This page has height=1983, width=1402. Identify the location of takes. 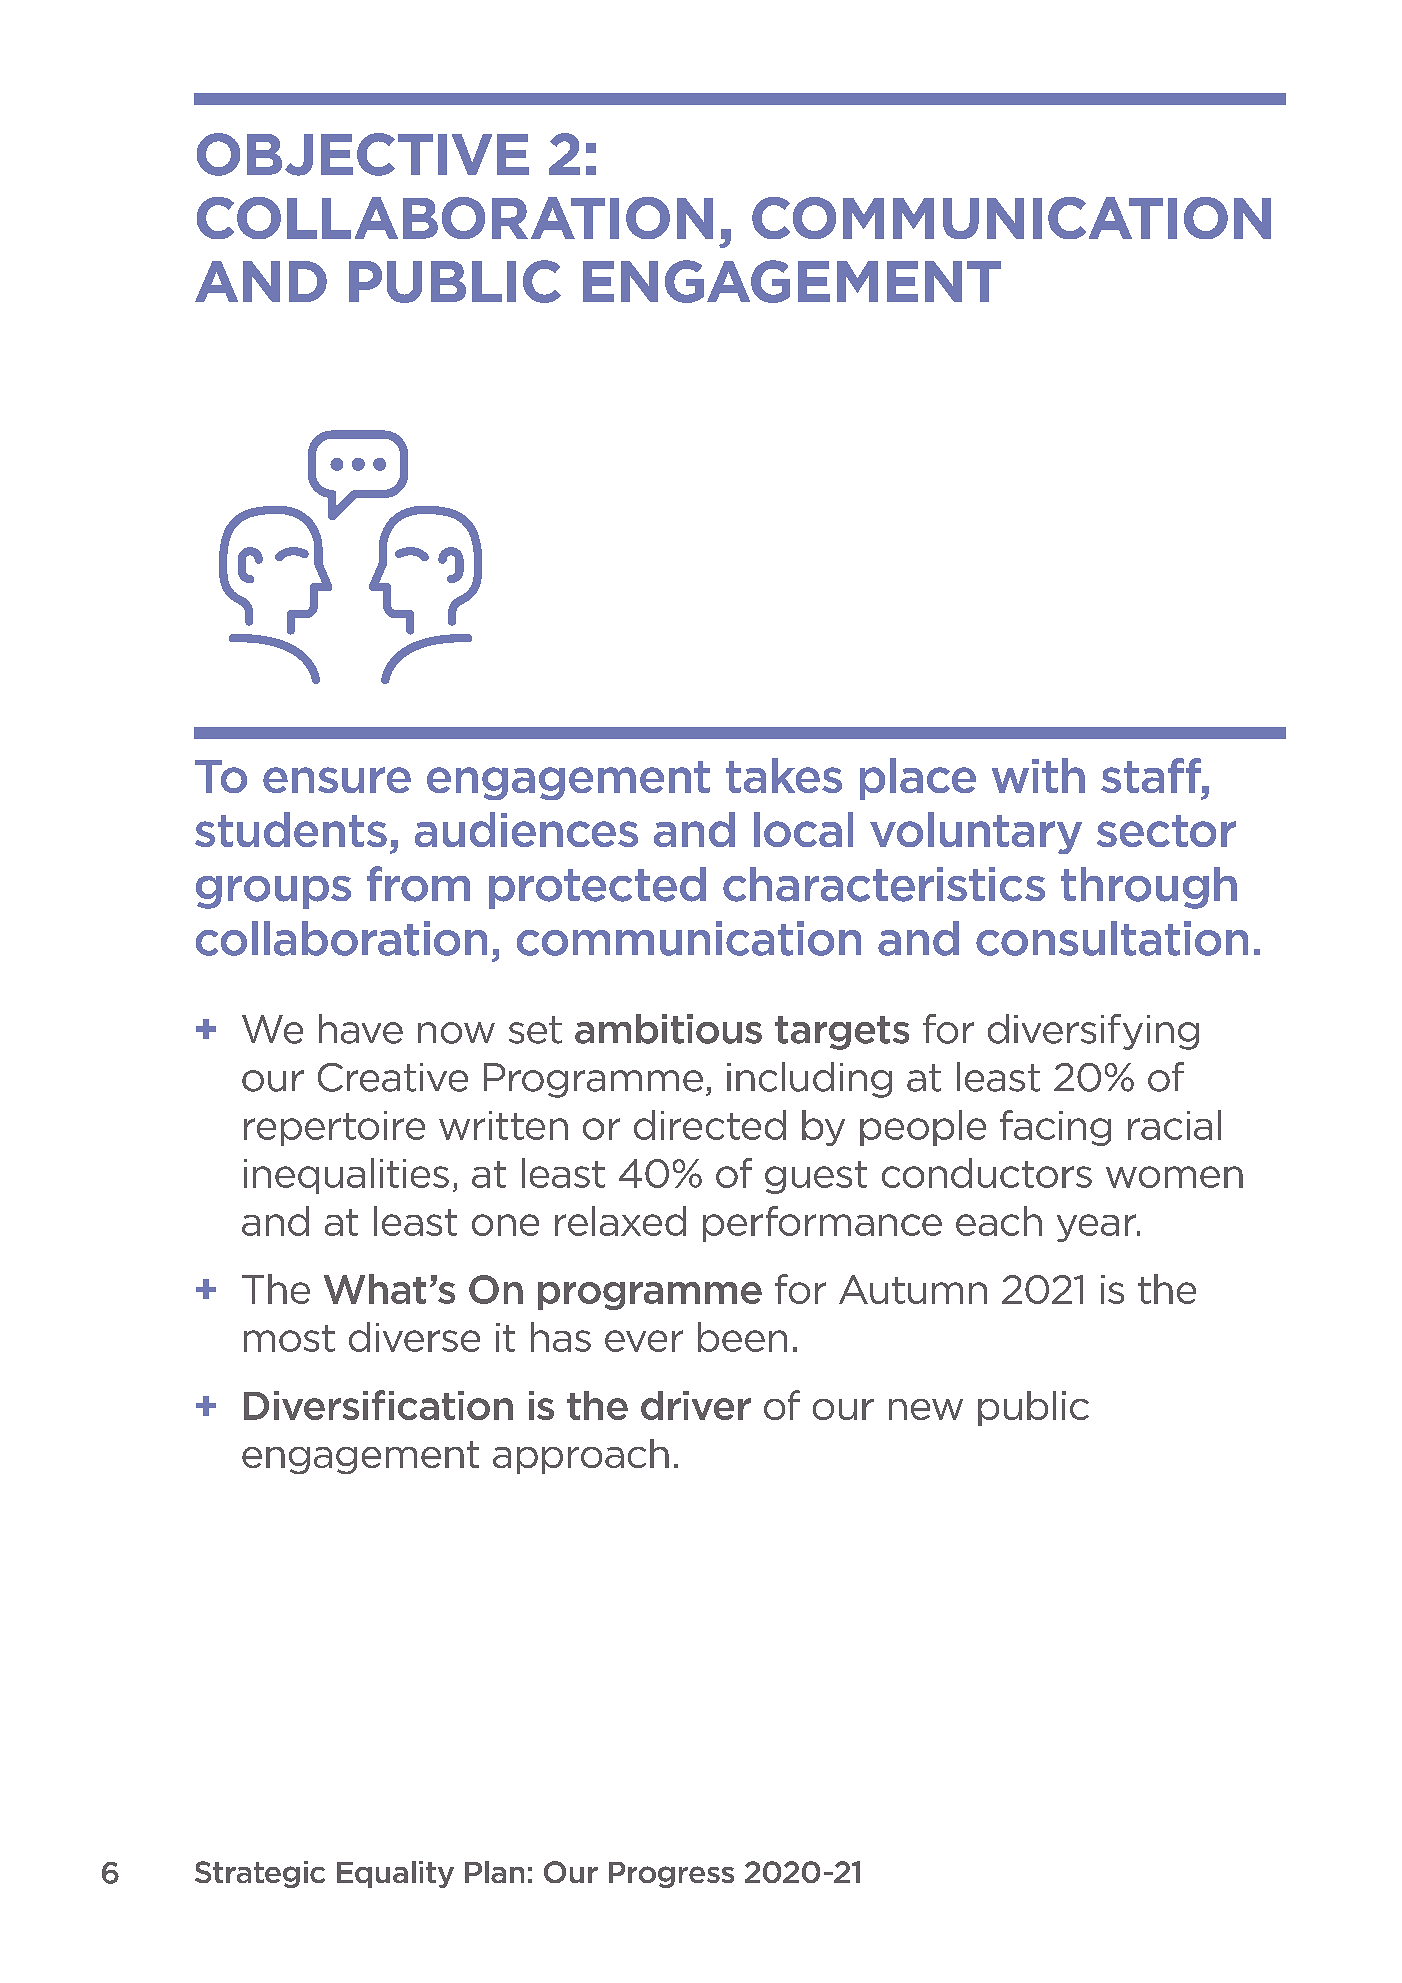
(784, 775).
